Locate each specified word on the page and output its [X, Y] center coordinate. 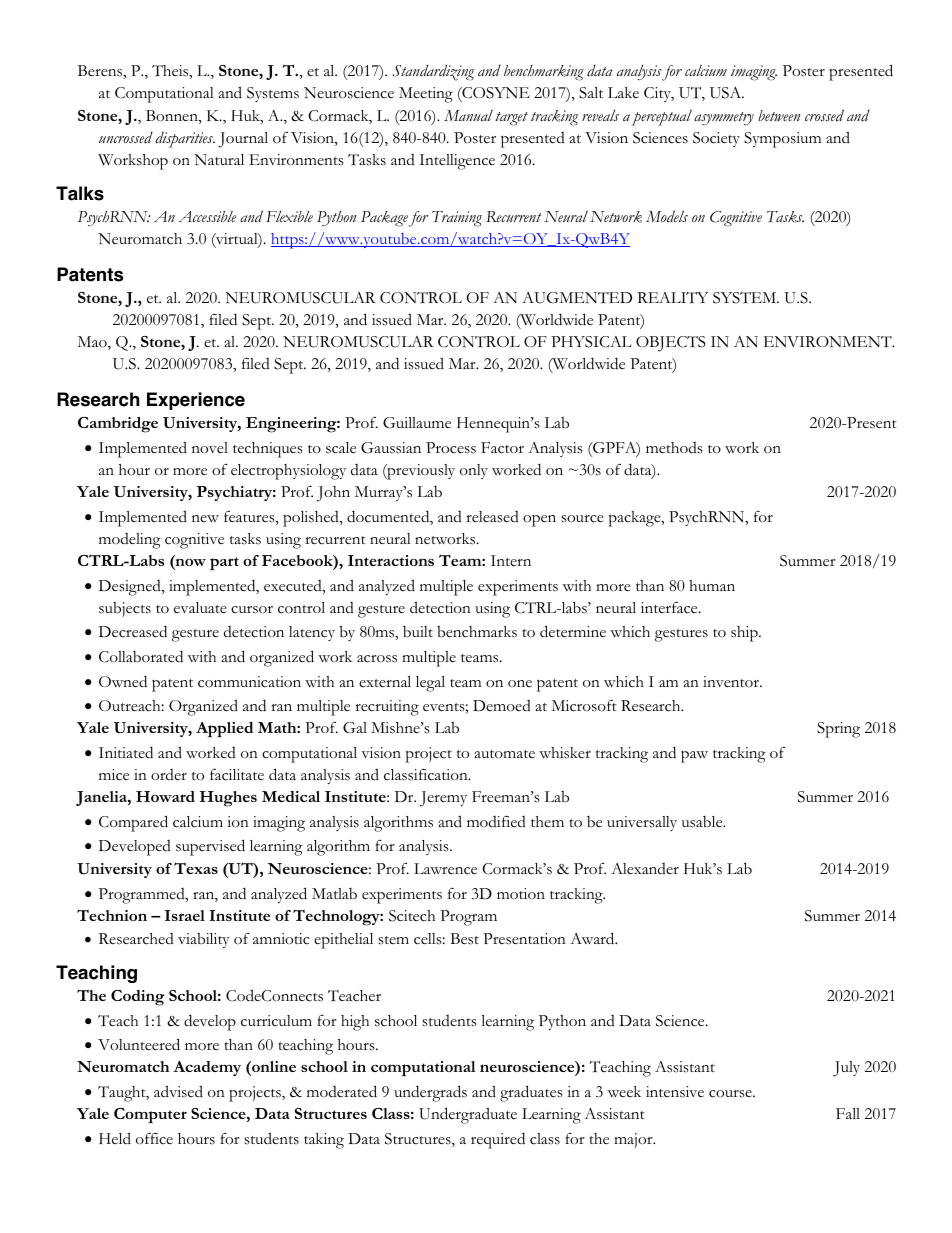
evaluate [200, 608]
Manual [468, 115]
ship [745, 634]
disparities [185, 140]
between [779, 116]
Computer [150, 1116]
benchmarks [477, 632]
